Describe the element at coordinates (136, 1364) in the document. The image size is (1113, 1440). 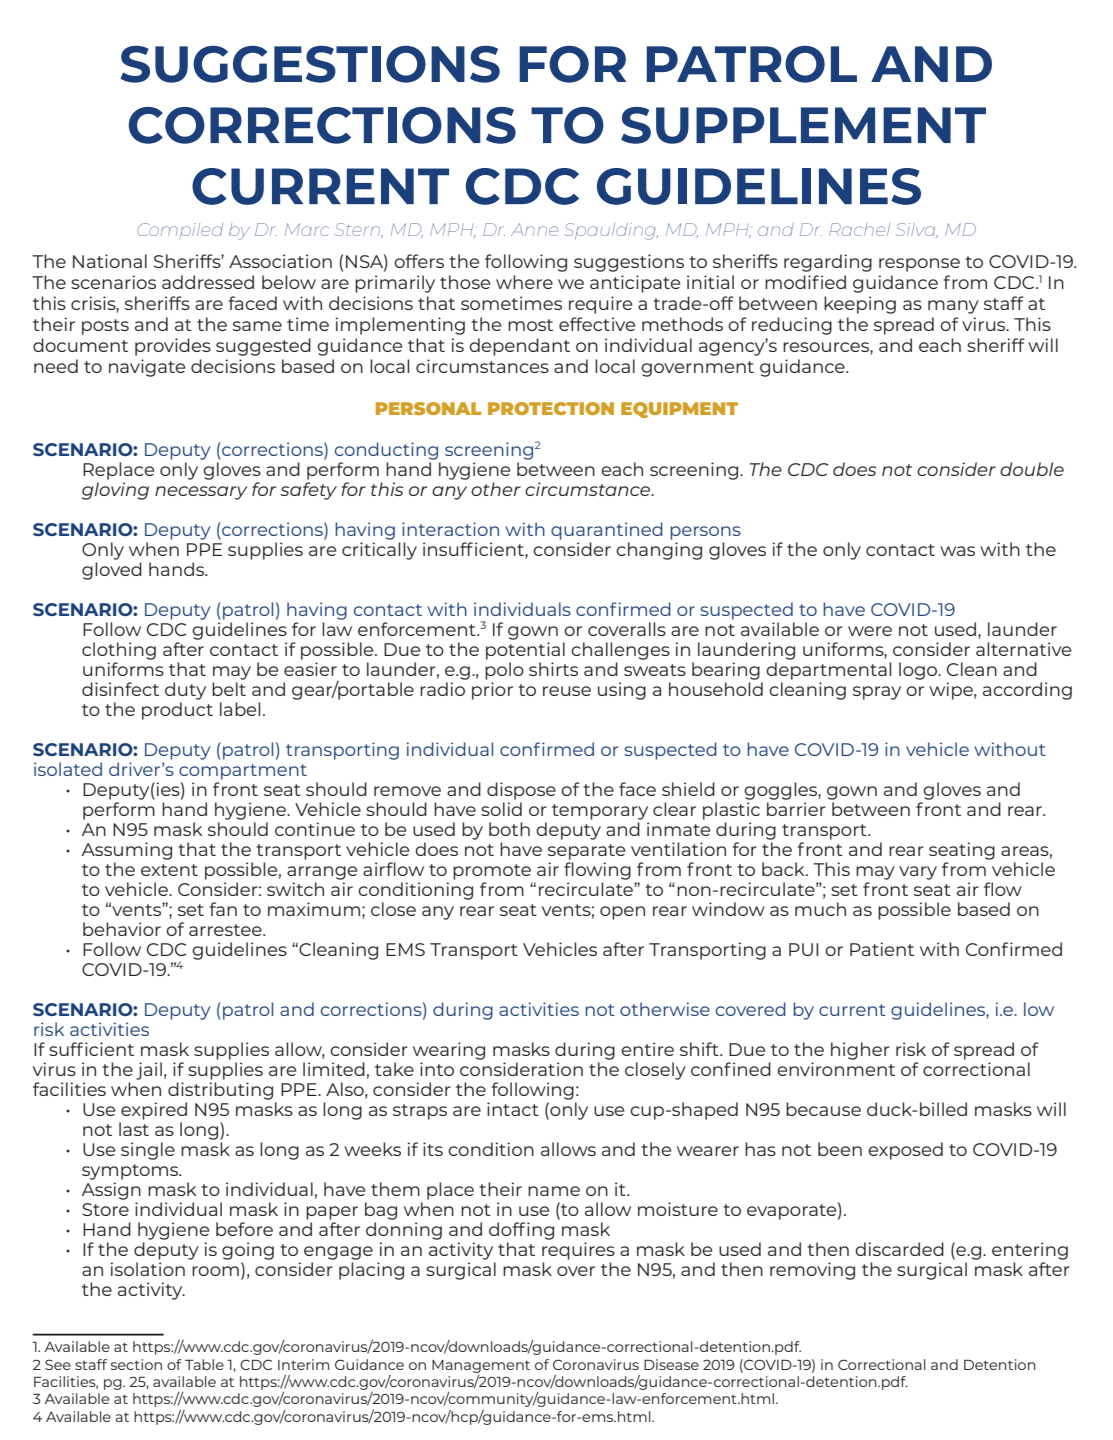
I see `section` at that location.
